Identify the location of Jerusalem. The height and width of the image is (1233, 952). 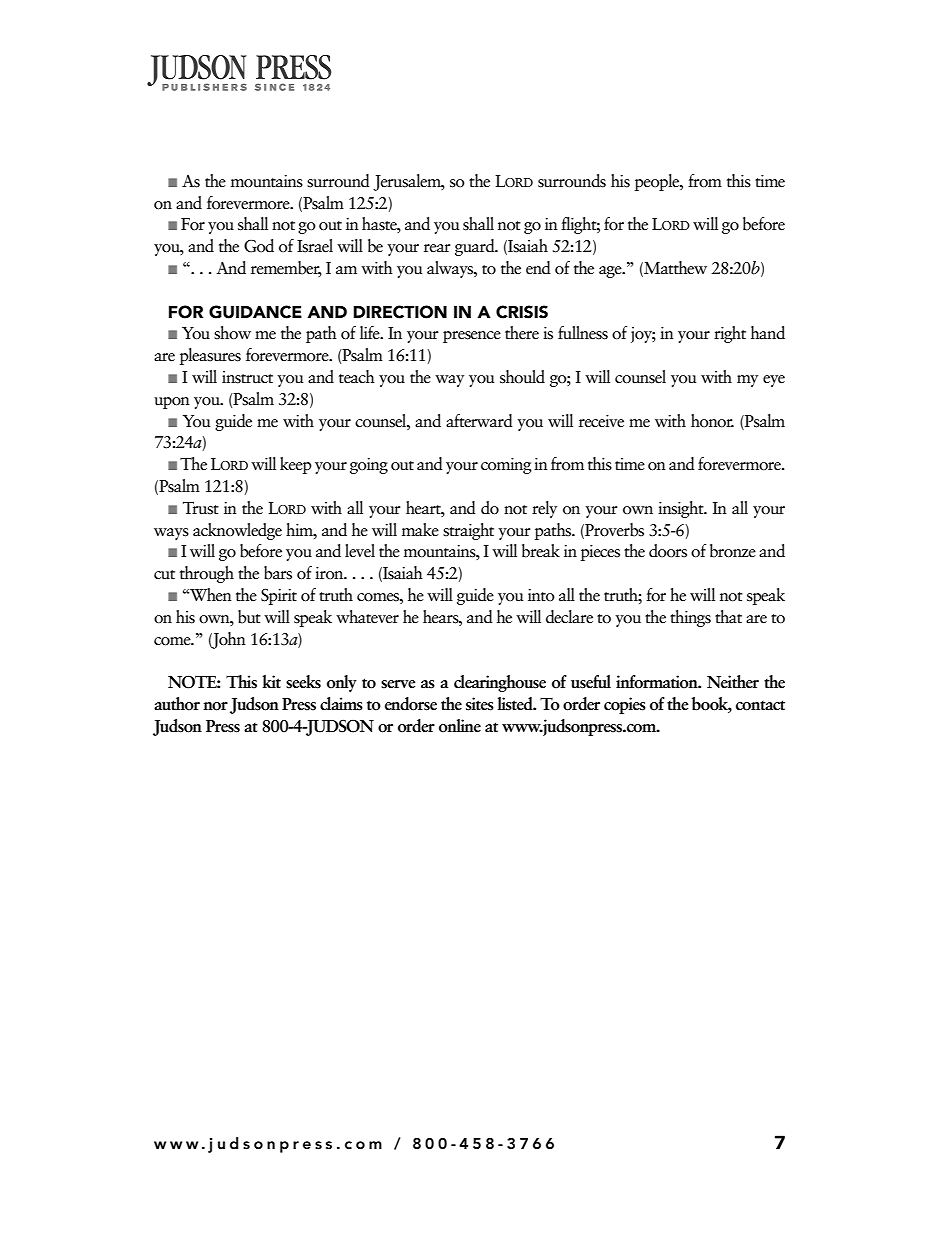
(408, 182).
